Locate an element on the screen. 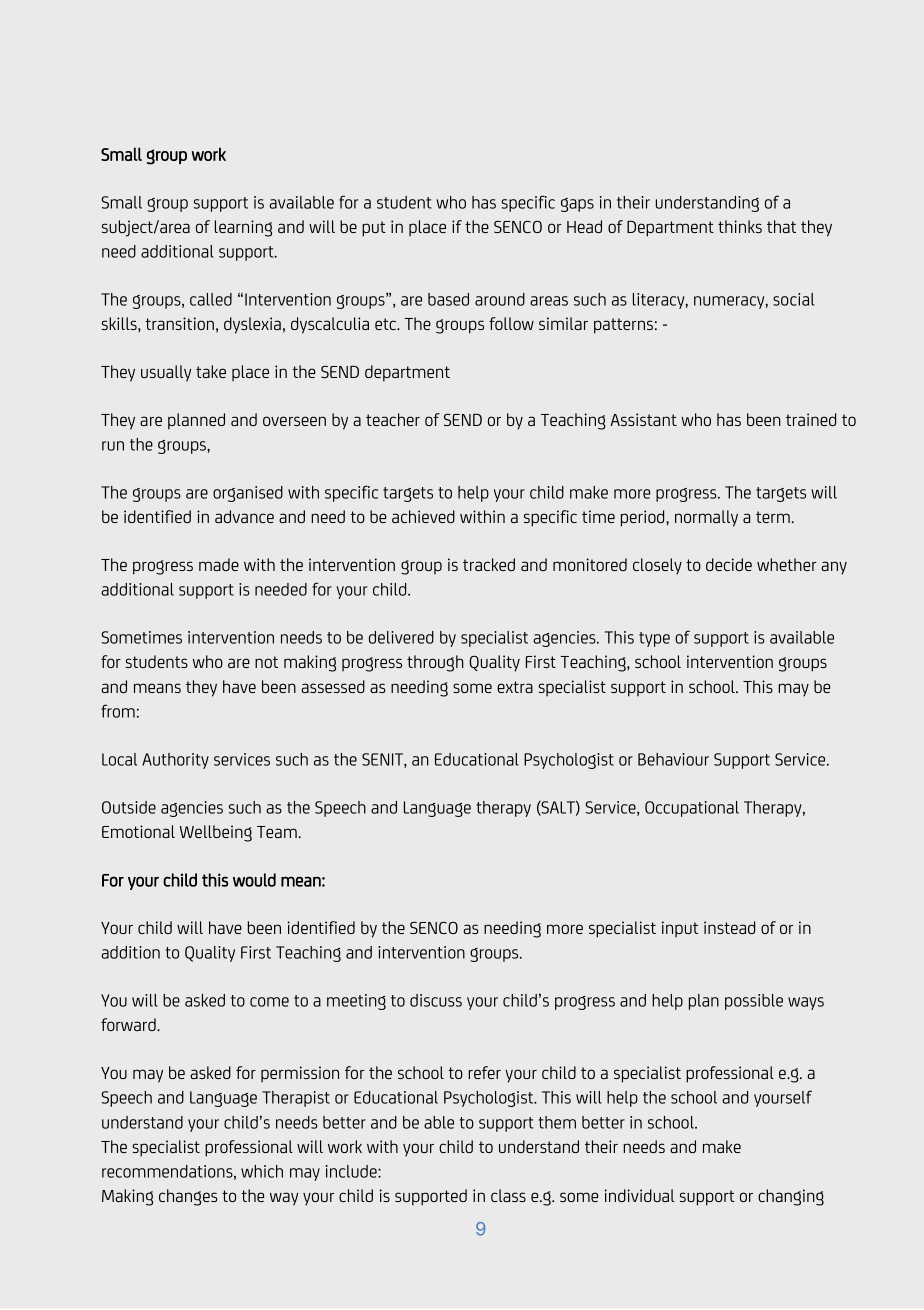 This screenshot has width=924, height=1310. Authority is located at coordinates (175, 761).
